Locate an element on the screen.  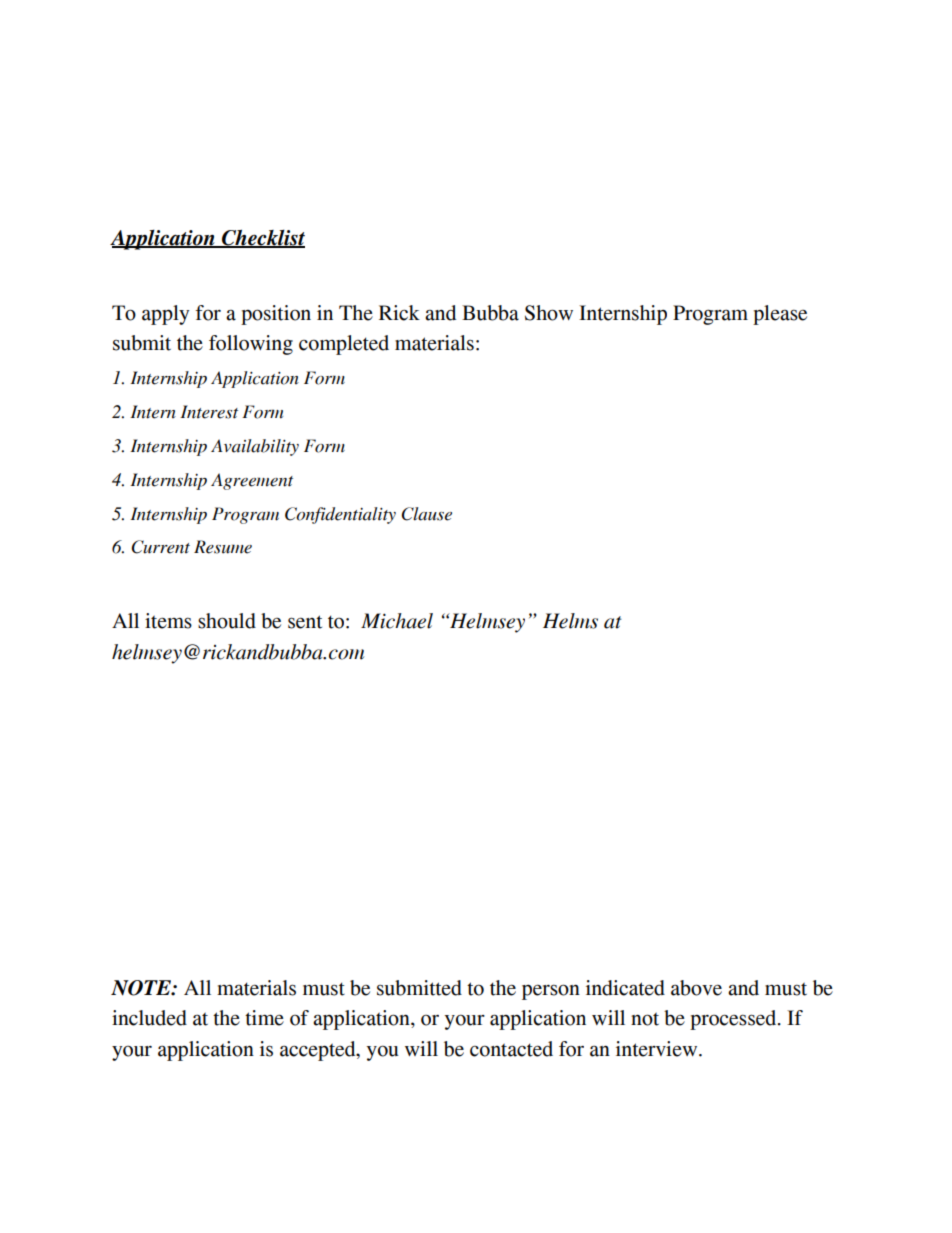
Michael is located at coordinates (397, 621).
